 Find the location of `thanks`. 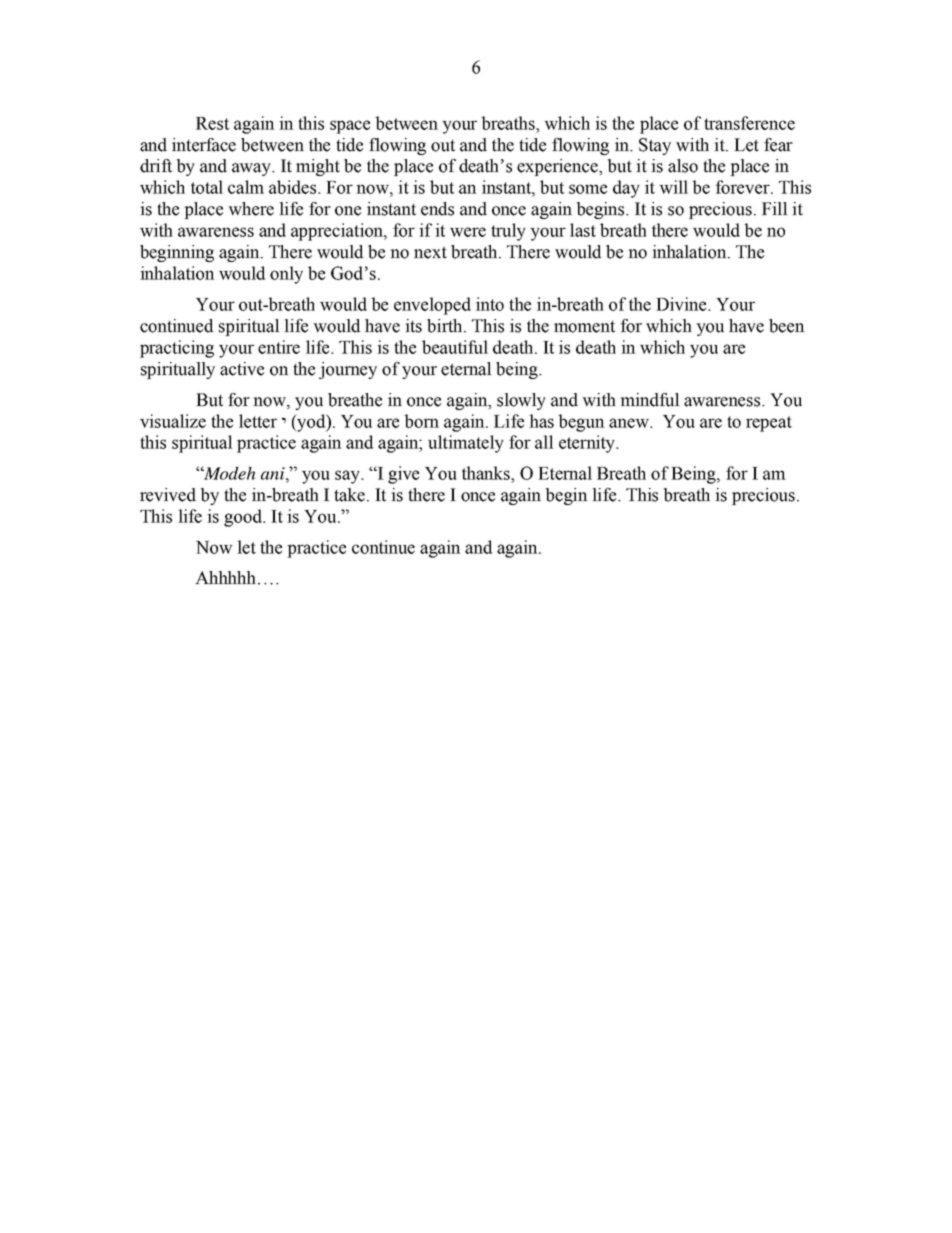

thanks is located at coordinates (487, 473).
